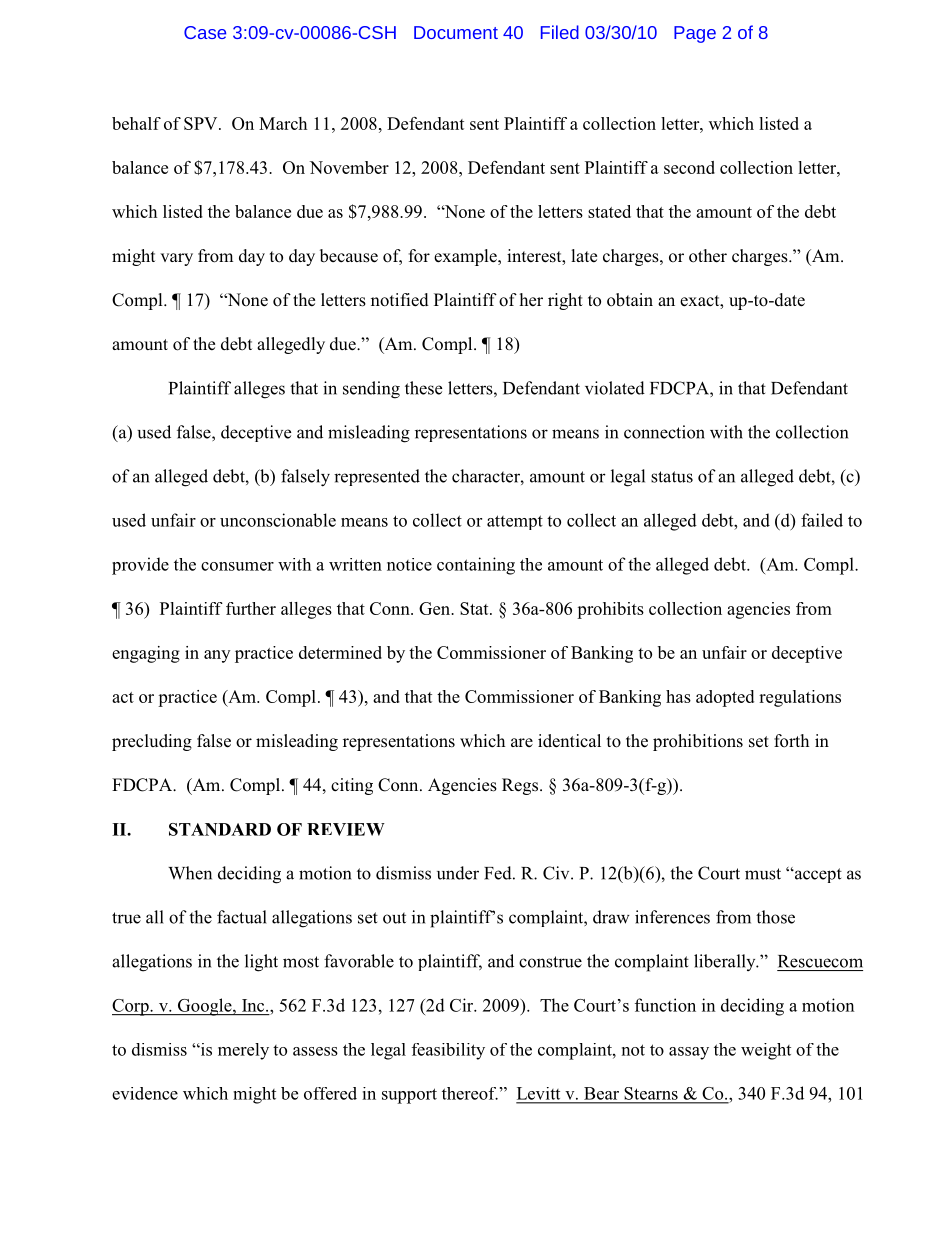 This screenshot has width=952, height=1233. What do you see at coordinates (695, 34) in the screenshot?
I see `Page` at bounding box center [695, 34].
